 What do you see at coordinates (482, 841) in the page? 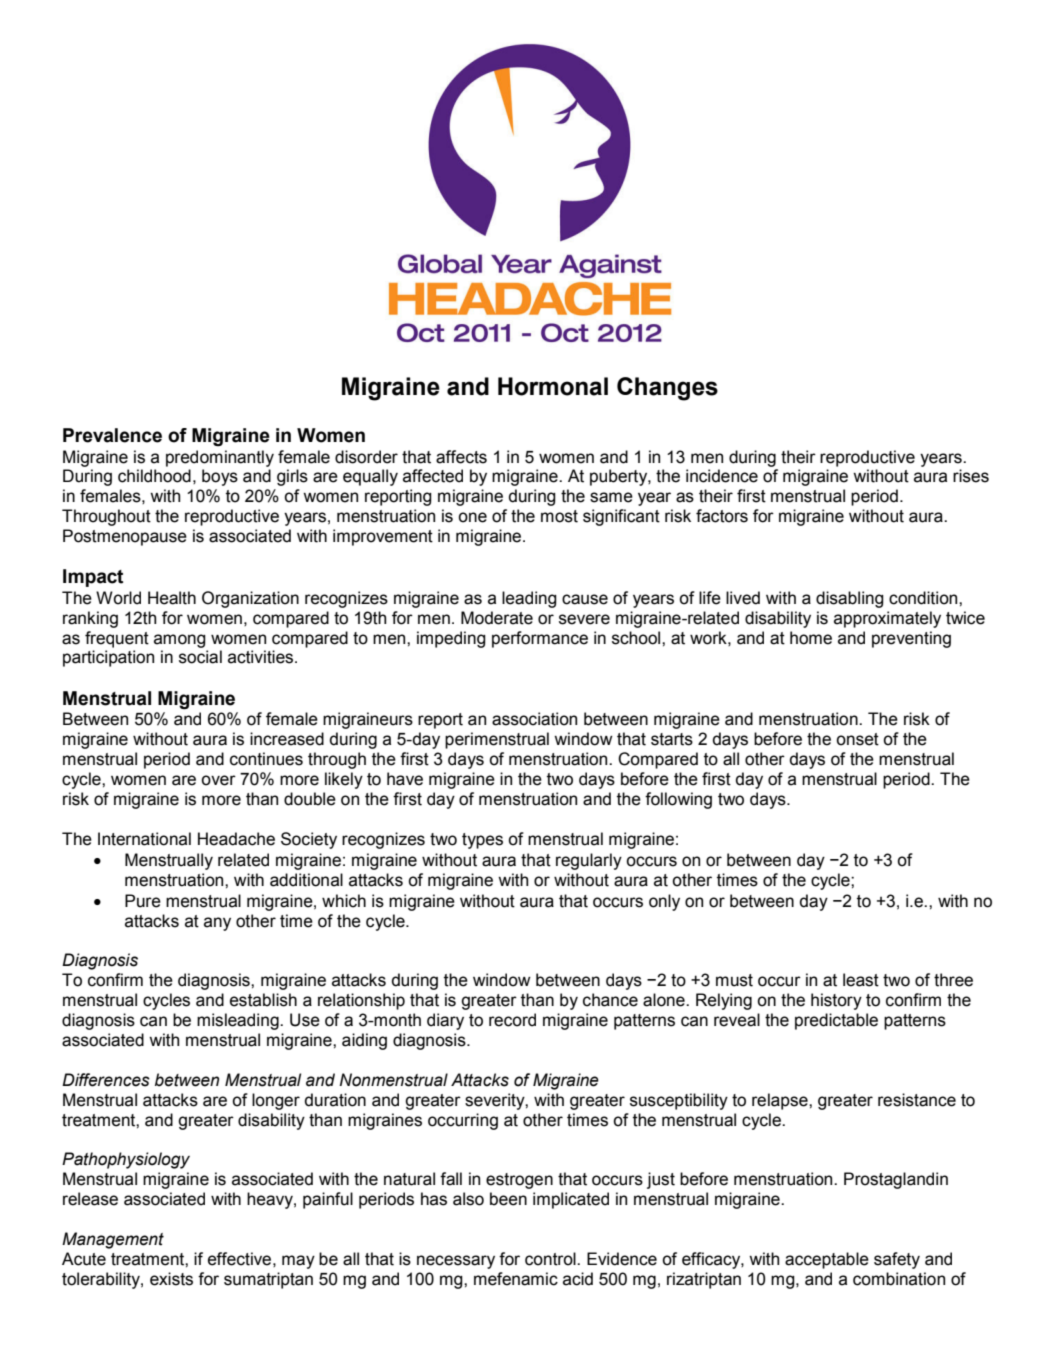
I see `types` at bounding box center [482, 841].
